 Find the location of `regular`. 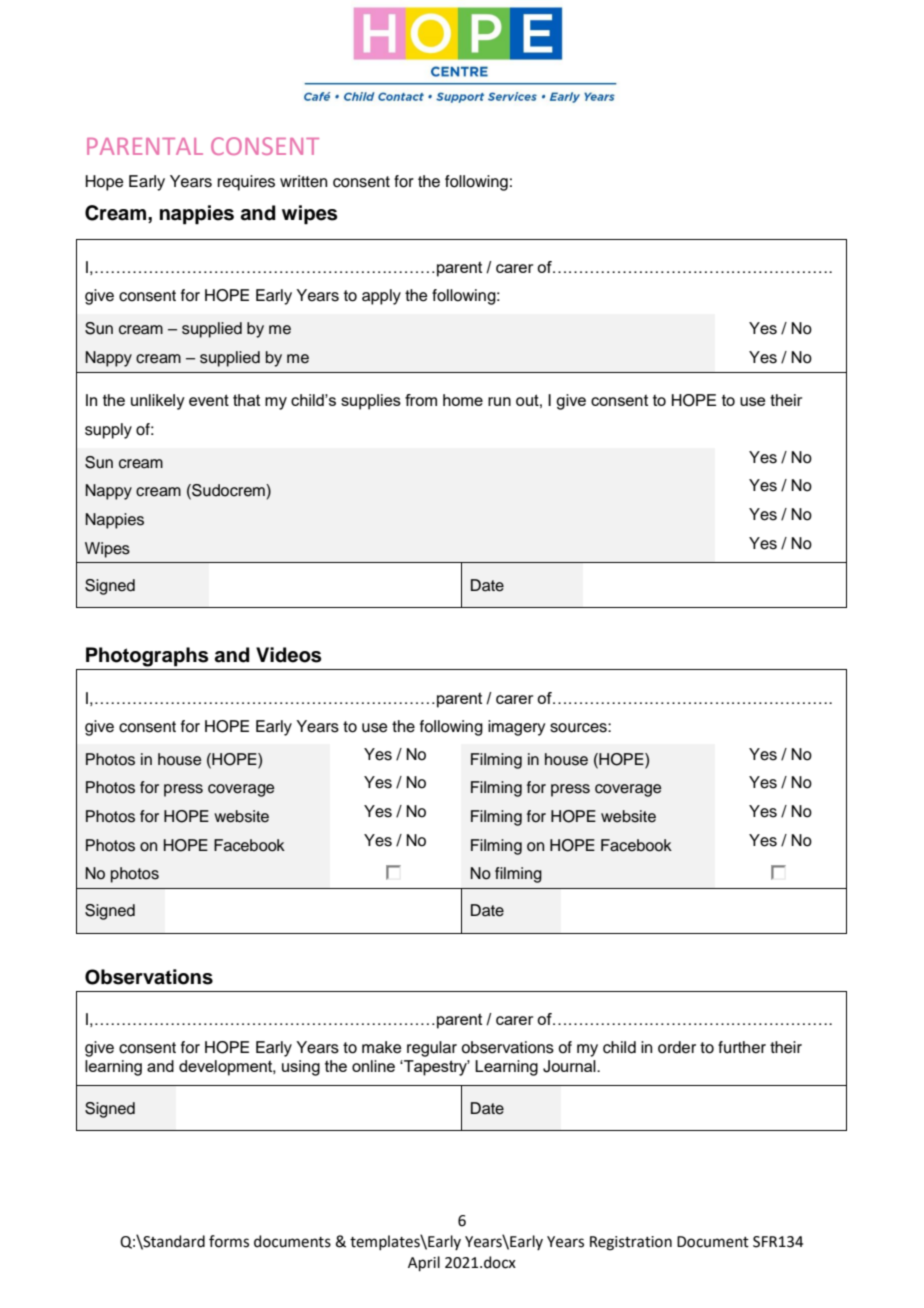

regular is located at coordinates (432, 1049).
